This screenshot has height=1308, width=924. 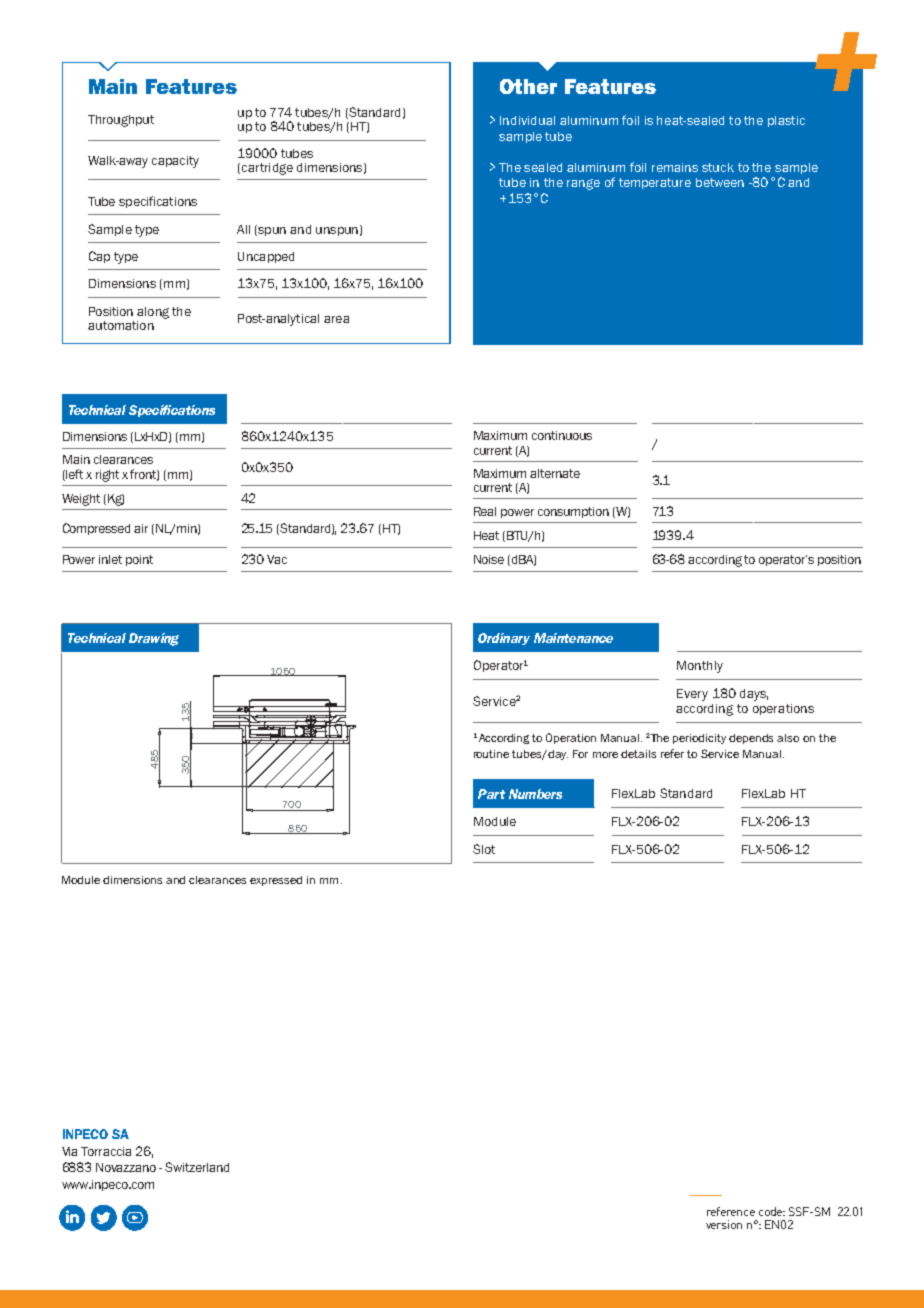 I want to click on expressed, so click(x=276, y=881).
